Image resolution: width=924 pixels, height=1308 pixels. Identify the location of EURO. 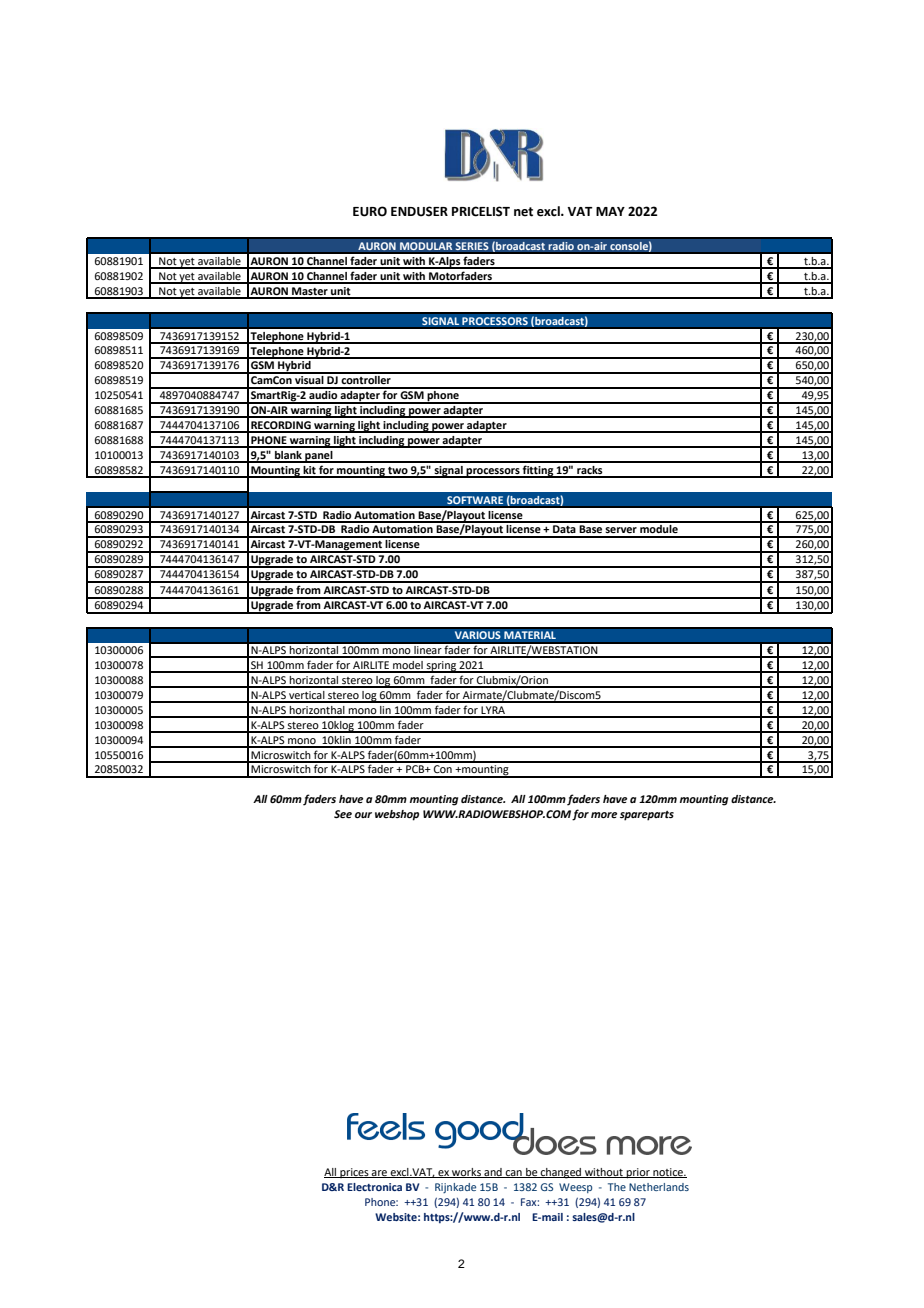
(370, 211).
